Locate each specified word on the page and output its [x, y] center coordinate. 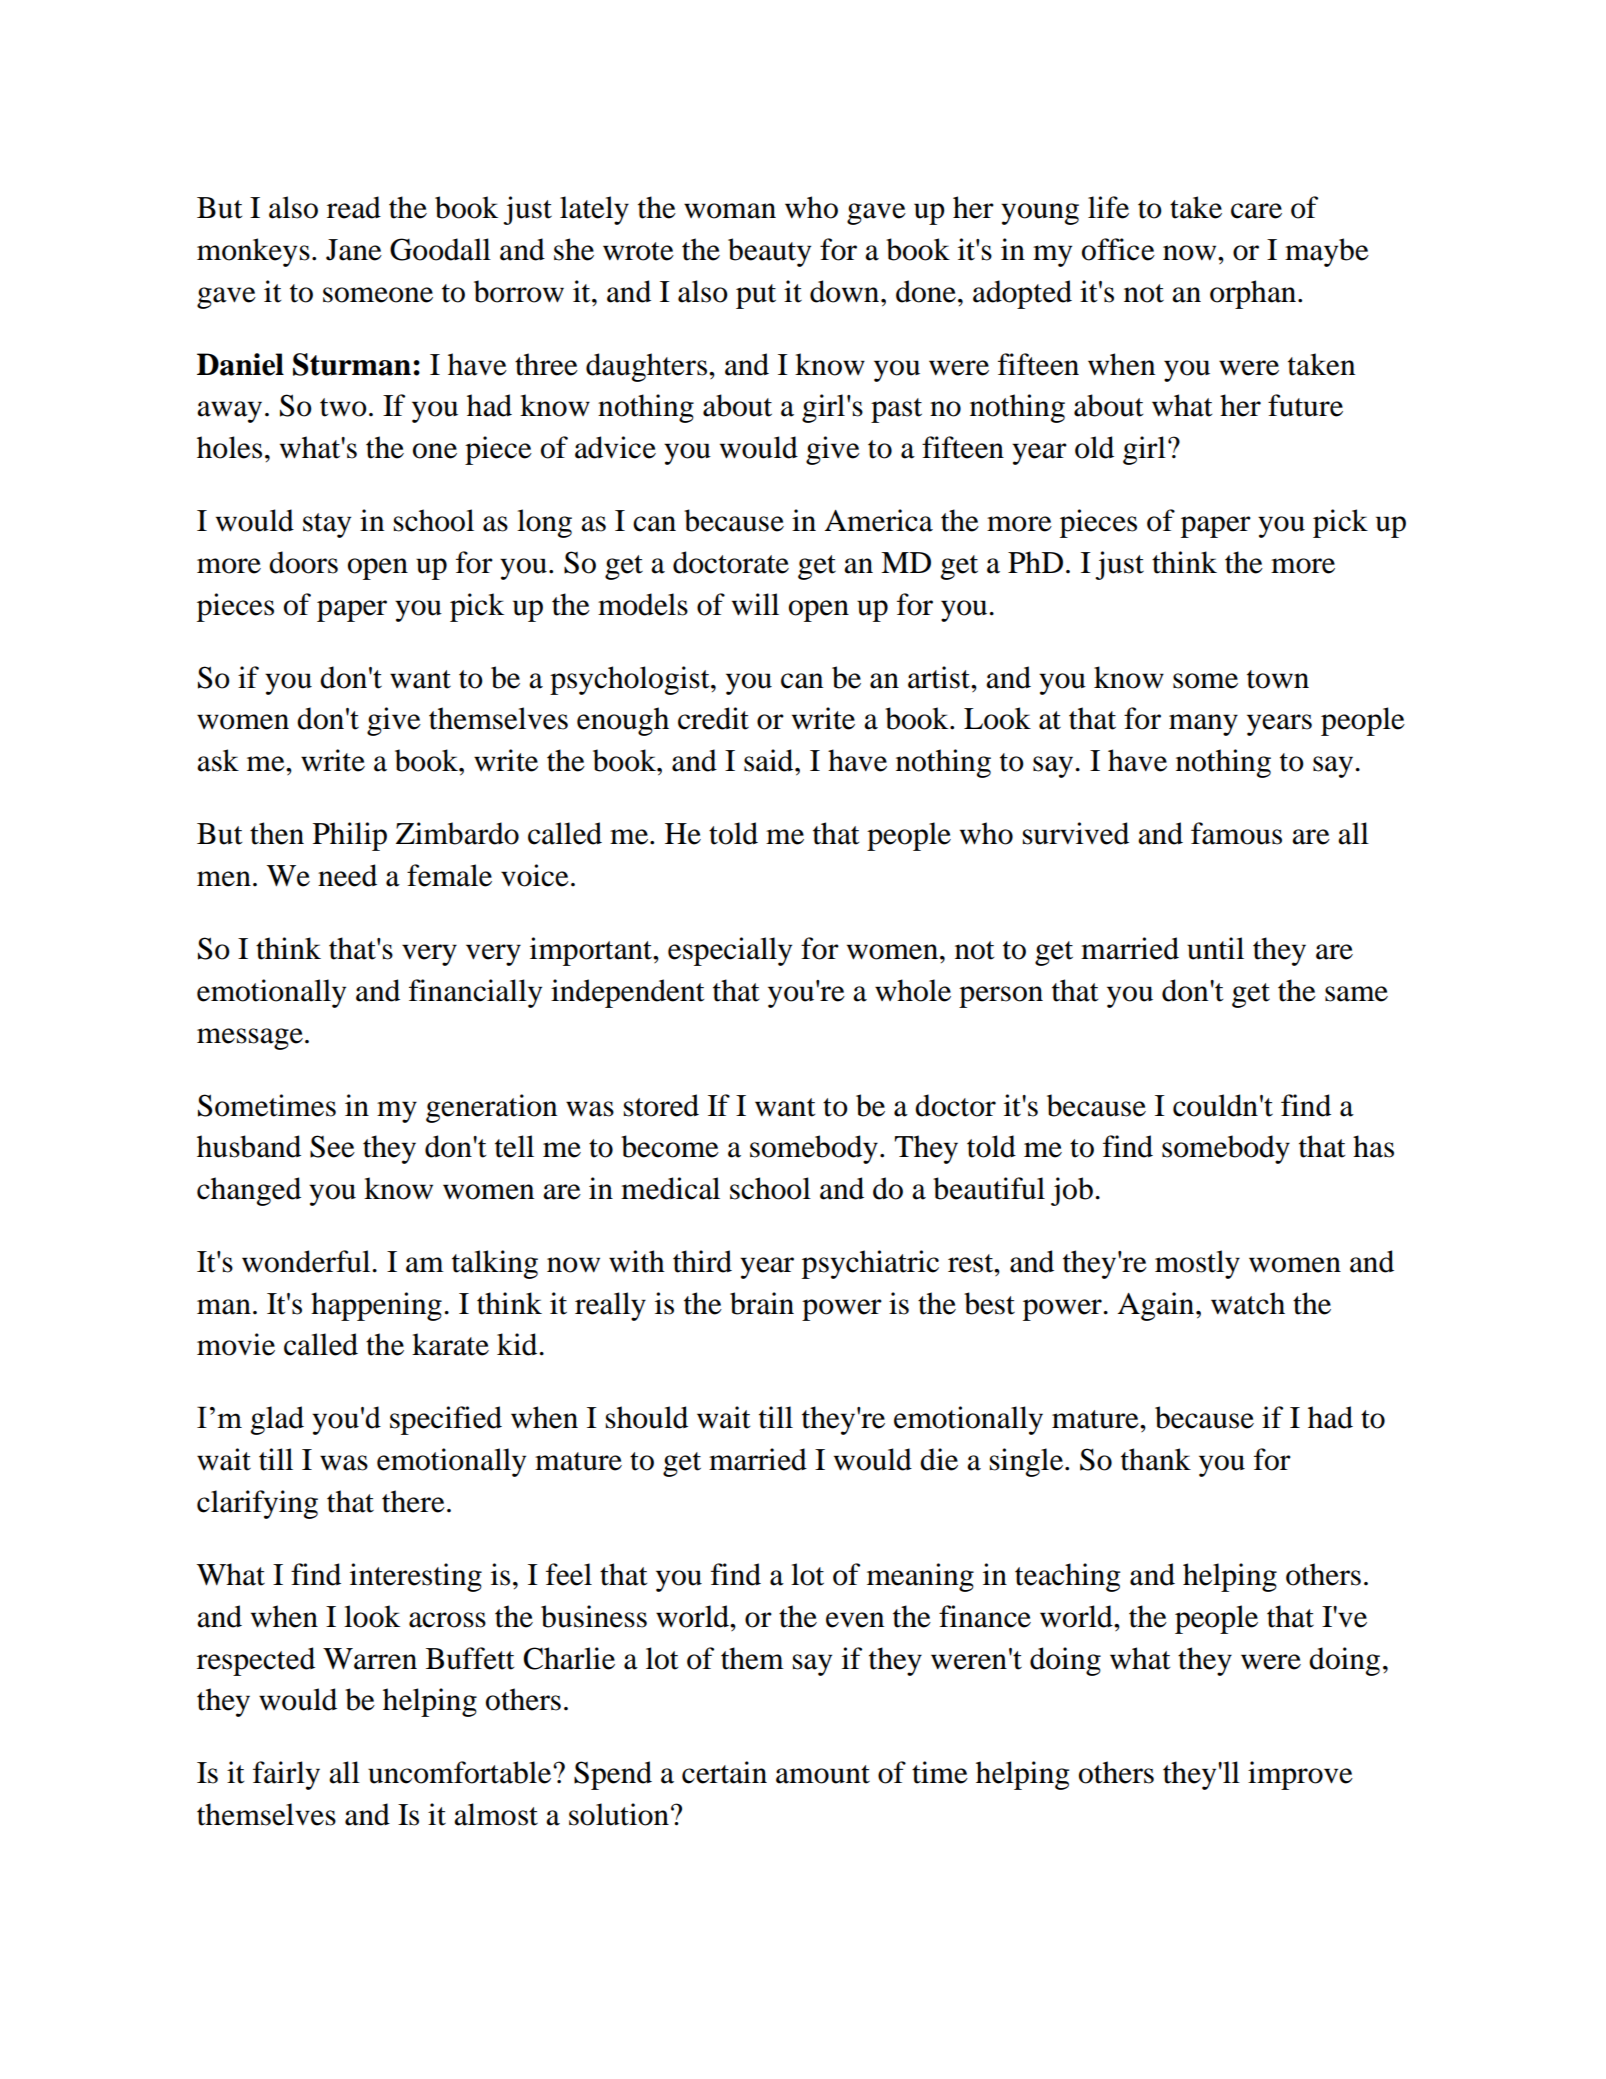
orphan [1254, 294]
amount [823, 1774]
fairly [286, 1775]
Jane [354, 250]
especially [730, 951]
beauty [769, 252]
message [250, 1039]
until [1215, 948]
